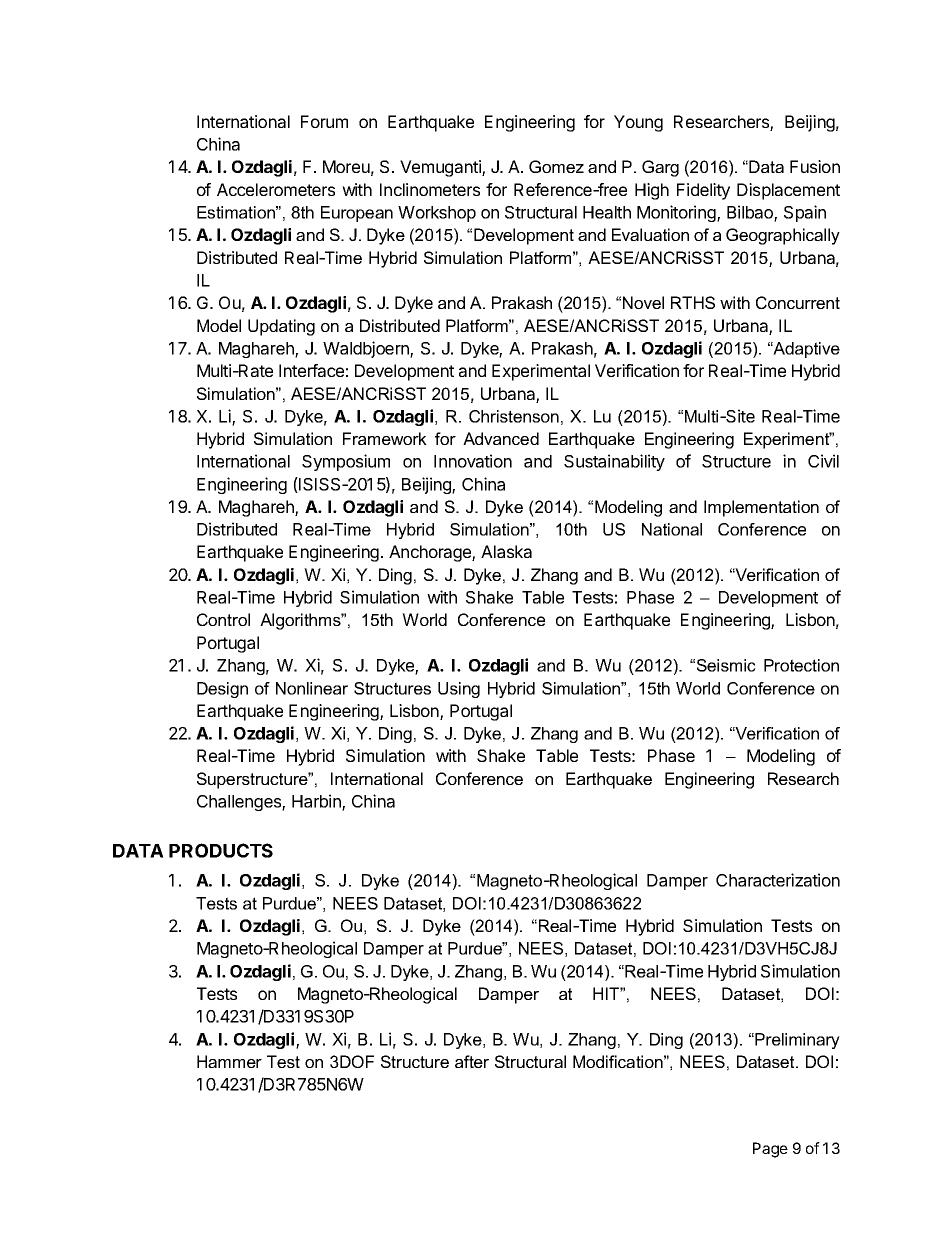 This document has height=1233, width=952. What do you see at coordinates (281, 327) in the document?
I see `Updating` at bounding box center [281, 327].
